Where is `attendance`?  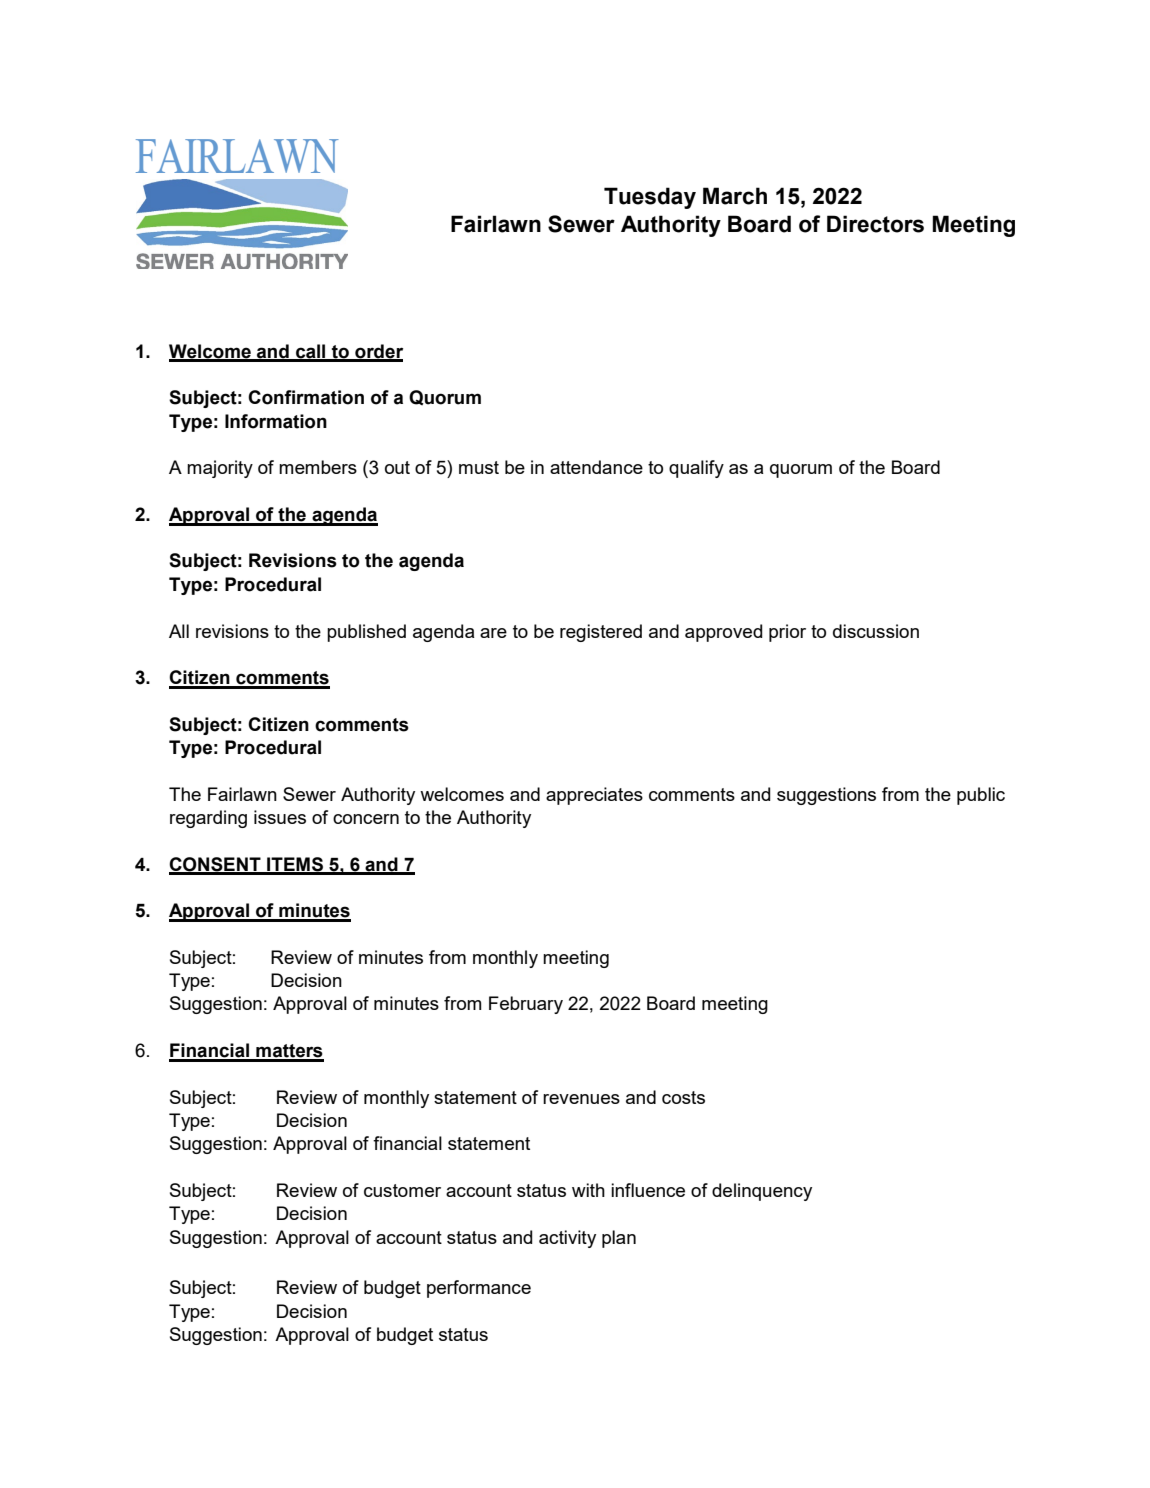
attendance is located at coordinates (596, 467).
